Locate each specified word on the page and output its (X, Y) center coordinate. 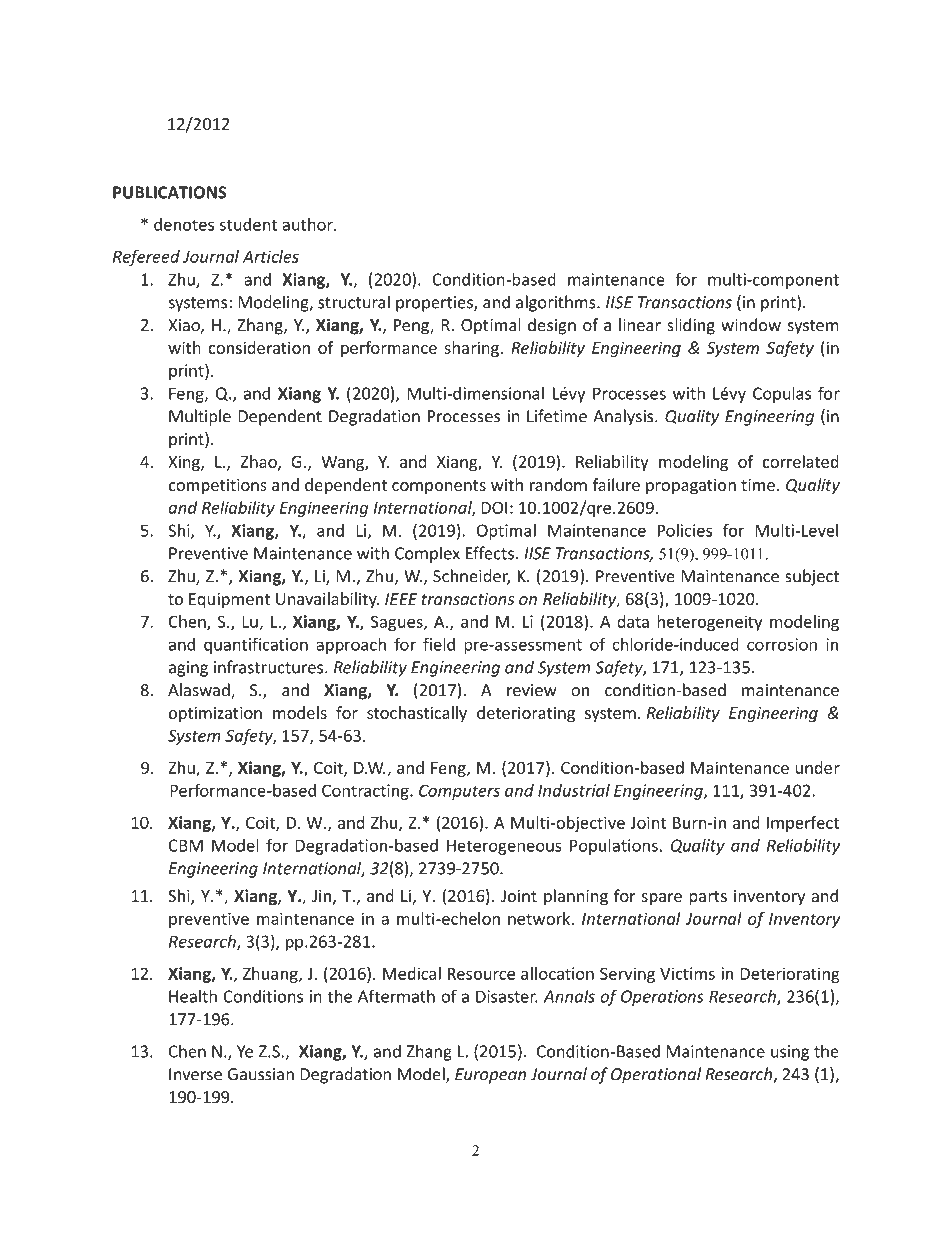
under (817, 767)
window (751, 325)
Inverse (195, 1074)
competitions (218, 487)
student (248, 224)
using (790, 1053)
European (490, 1076)
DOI (494, 507)
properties (435, 304)
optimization (215, 714)
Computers (459, 792)
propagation (691, 487)
